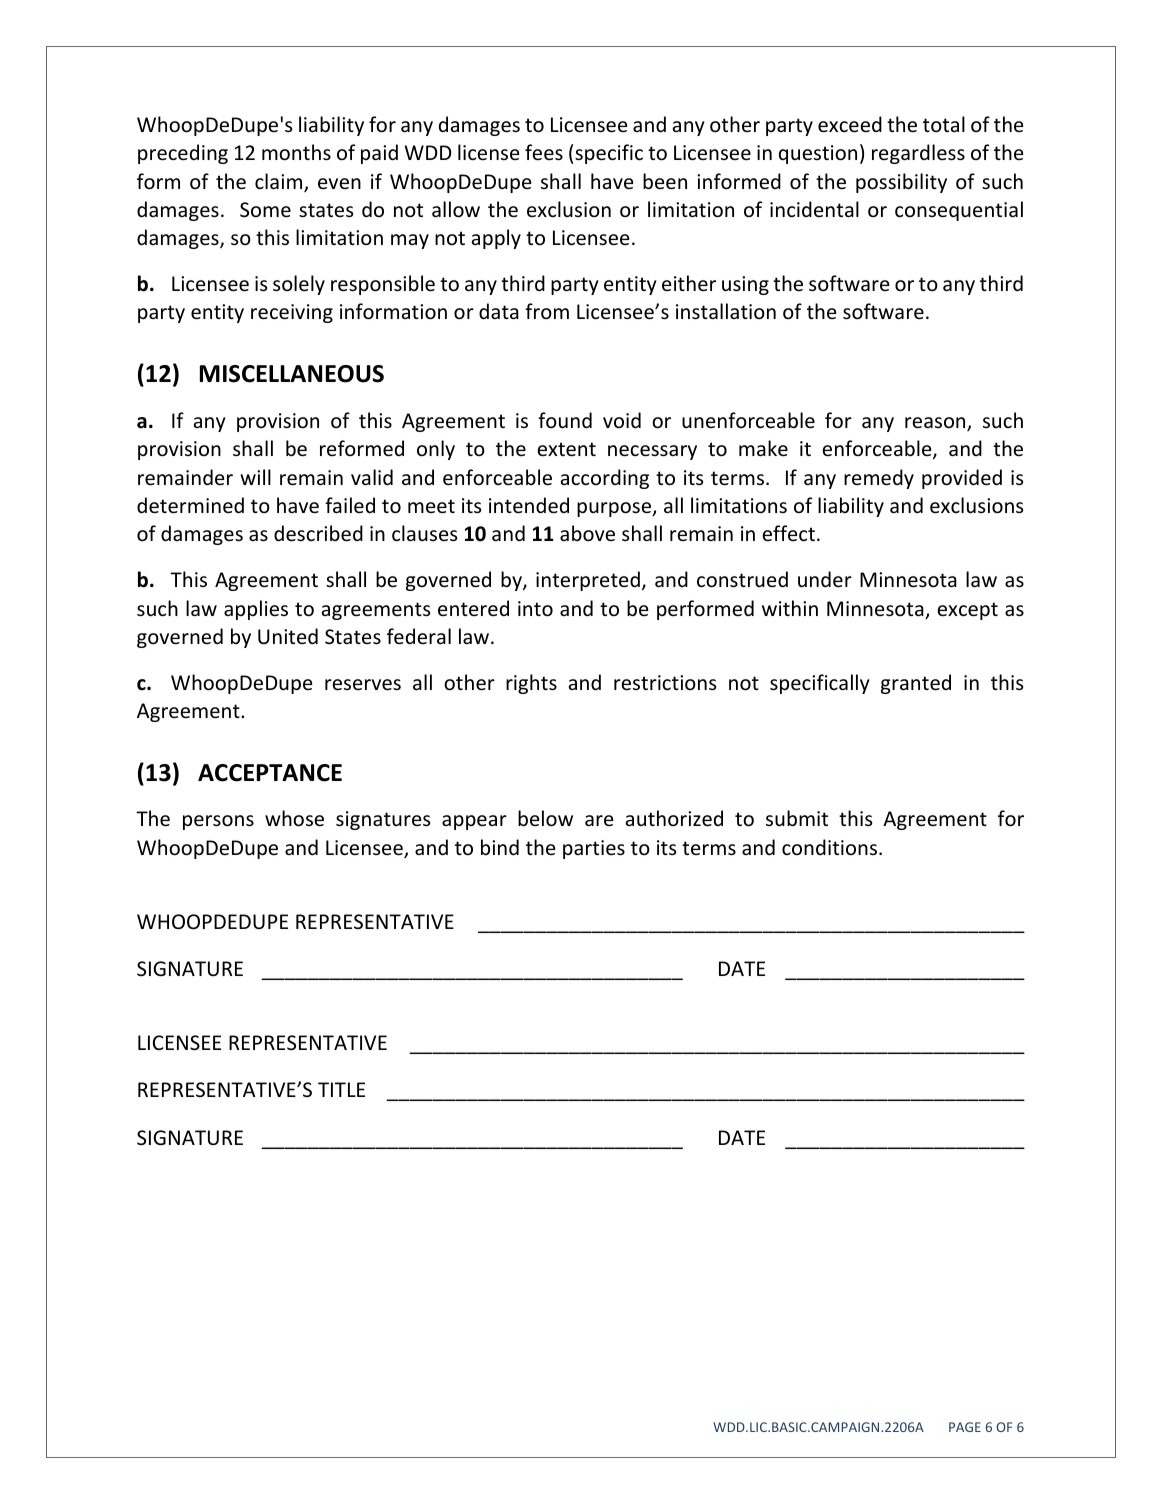 Image resolution: width=1161 pixels, height=1503 pixels. I want to click on persons, so click(218, 822).
